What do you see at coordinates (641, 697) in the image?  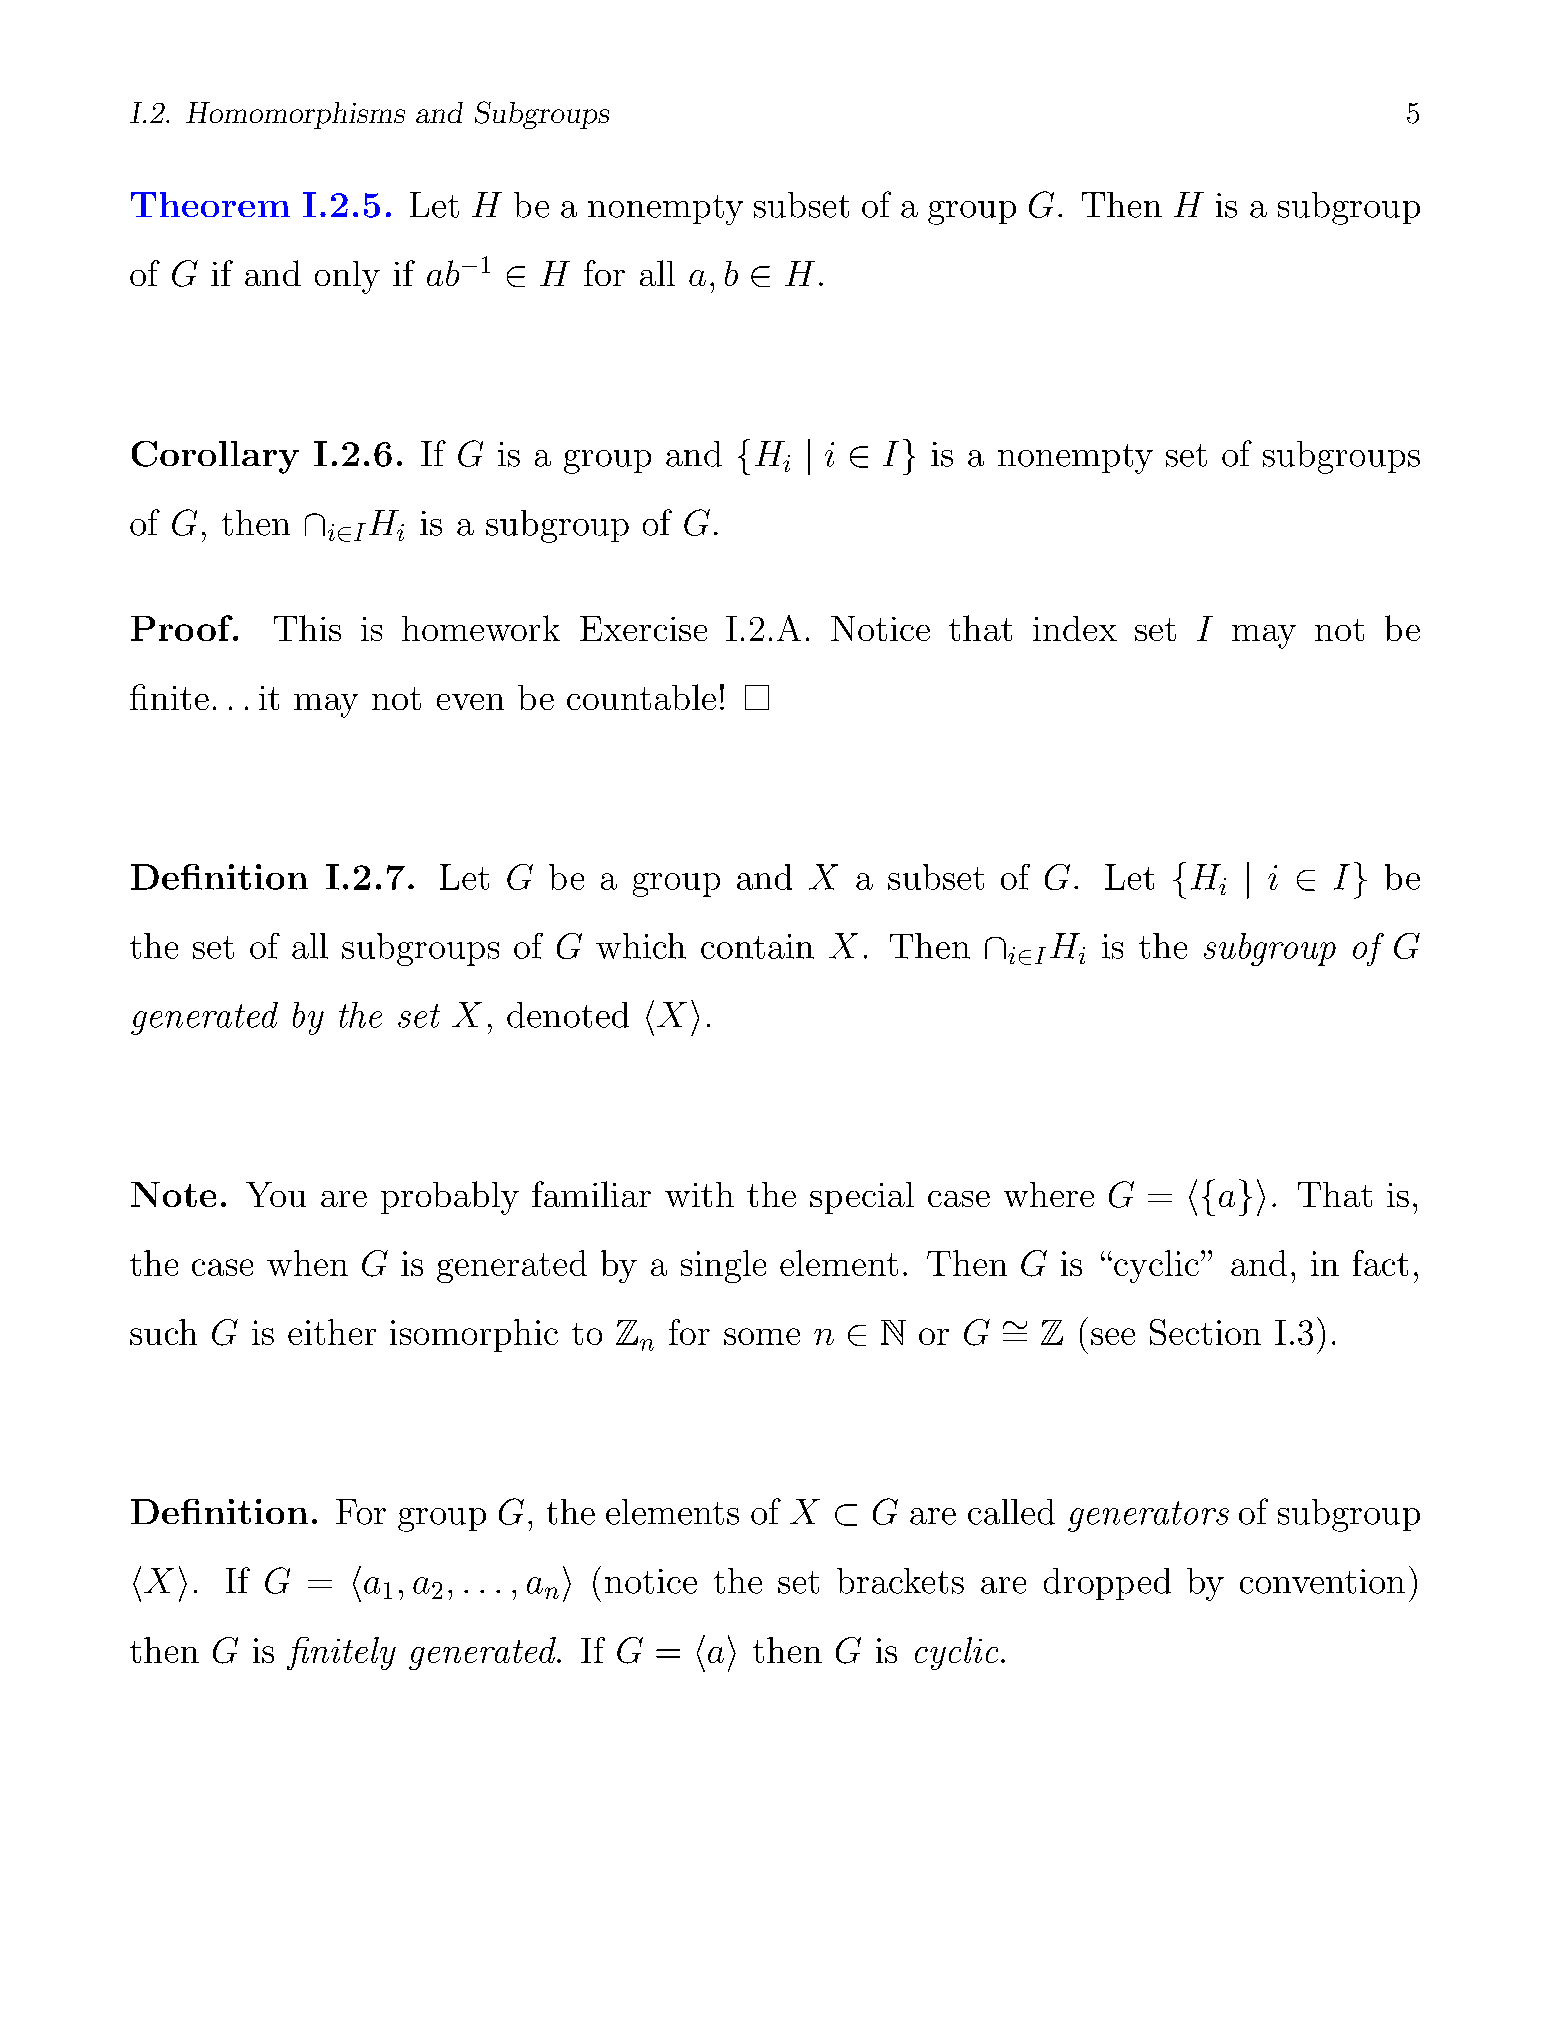 I see `countable` at bounding box center [641, 697].
